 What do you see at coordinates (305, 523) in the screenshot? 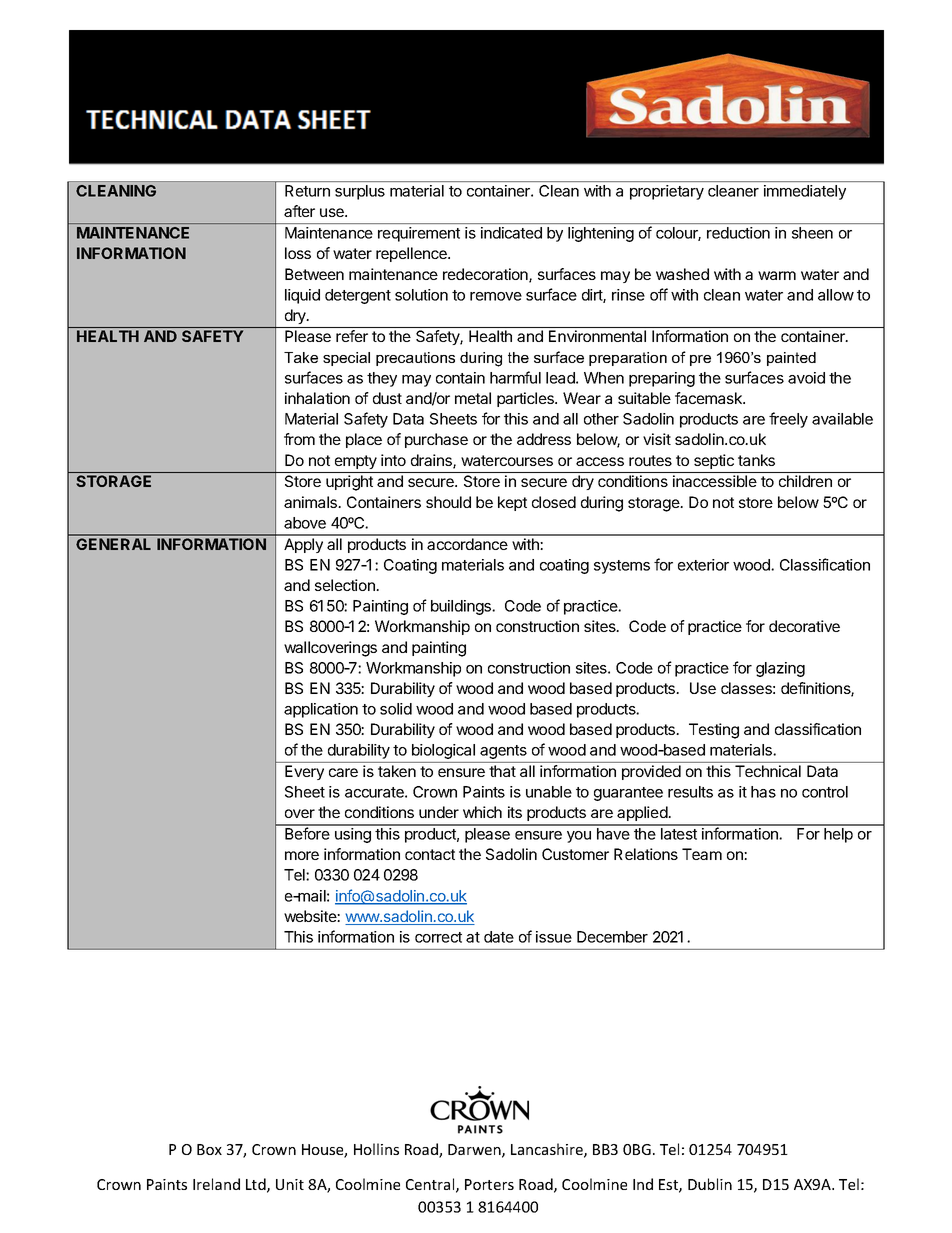
I see `above` at bounding box center [305, 523].
